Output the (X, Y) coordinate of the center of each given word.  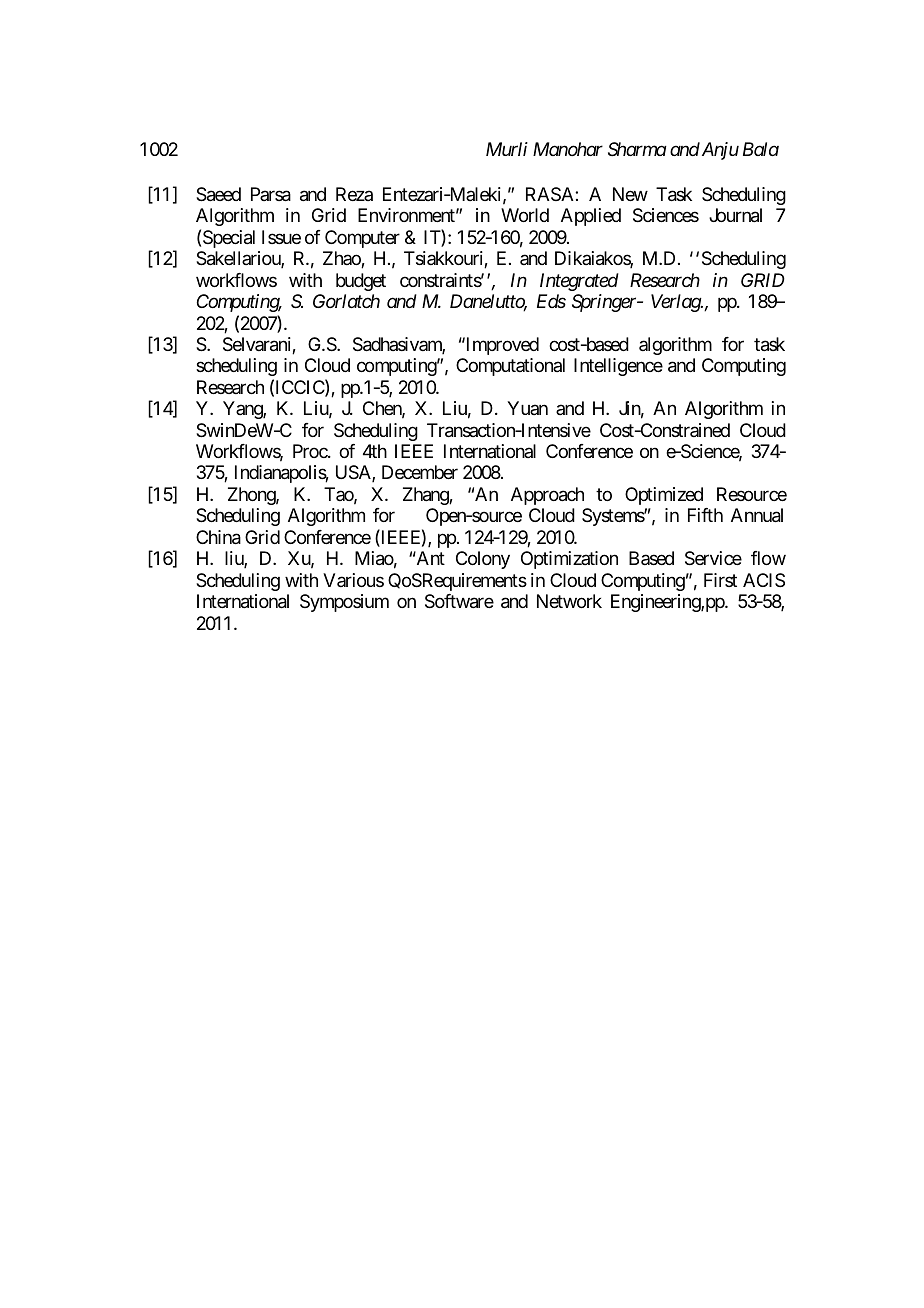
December (420, 472)
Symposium (344, 603)
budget (361, 282)
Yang (243, 410)
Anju (719, 151)
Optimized (664, 496)
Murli (507, 149)
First (720, 580)
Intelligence (618, 367)
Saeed (218, 194)
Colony (483, 560)
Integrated (579, 282)
